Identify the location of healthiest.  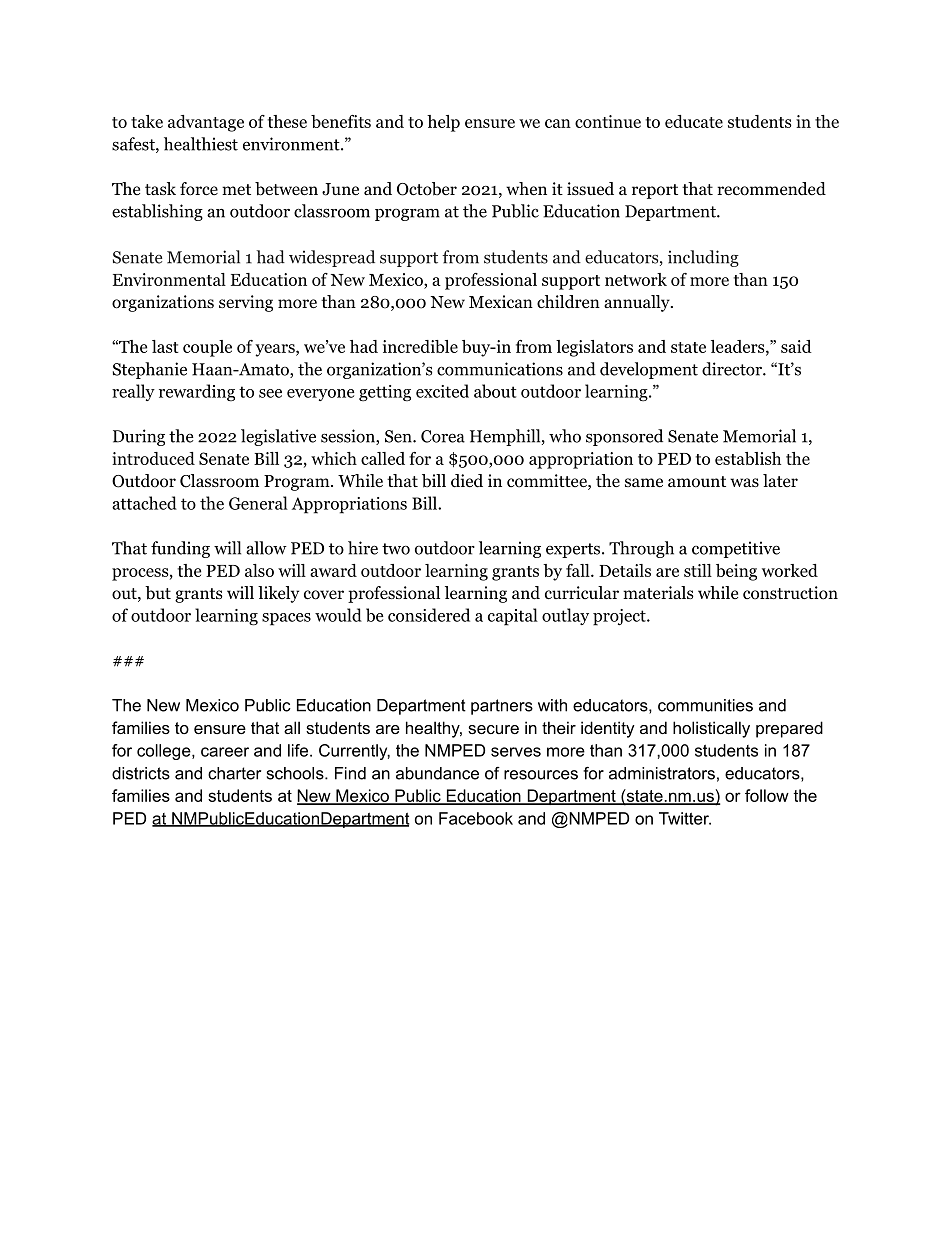
(201, 144).
